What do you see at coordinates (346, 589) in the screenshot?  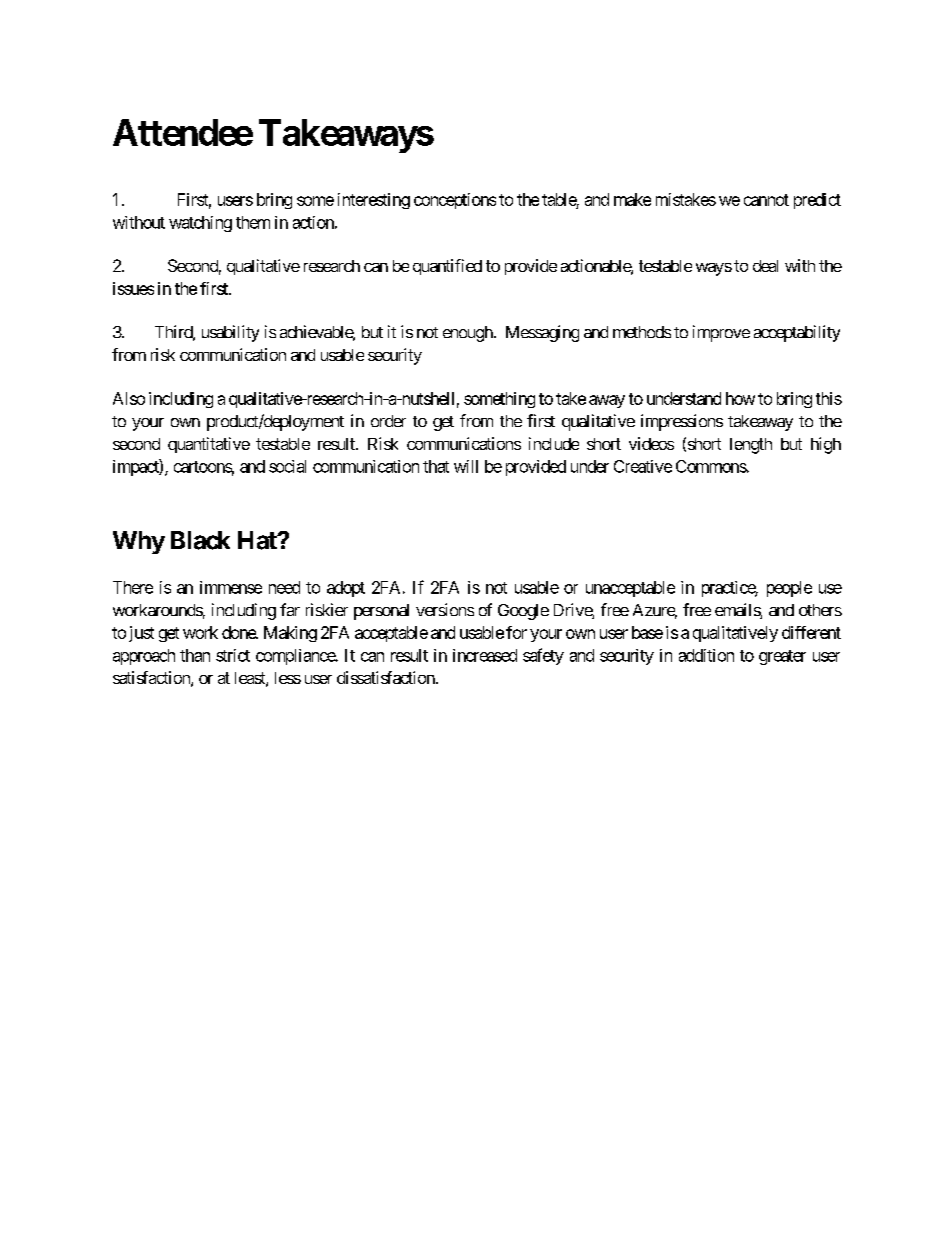 I see `adopt` at bounding box center [346, 589].
